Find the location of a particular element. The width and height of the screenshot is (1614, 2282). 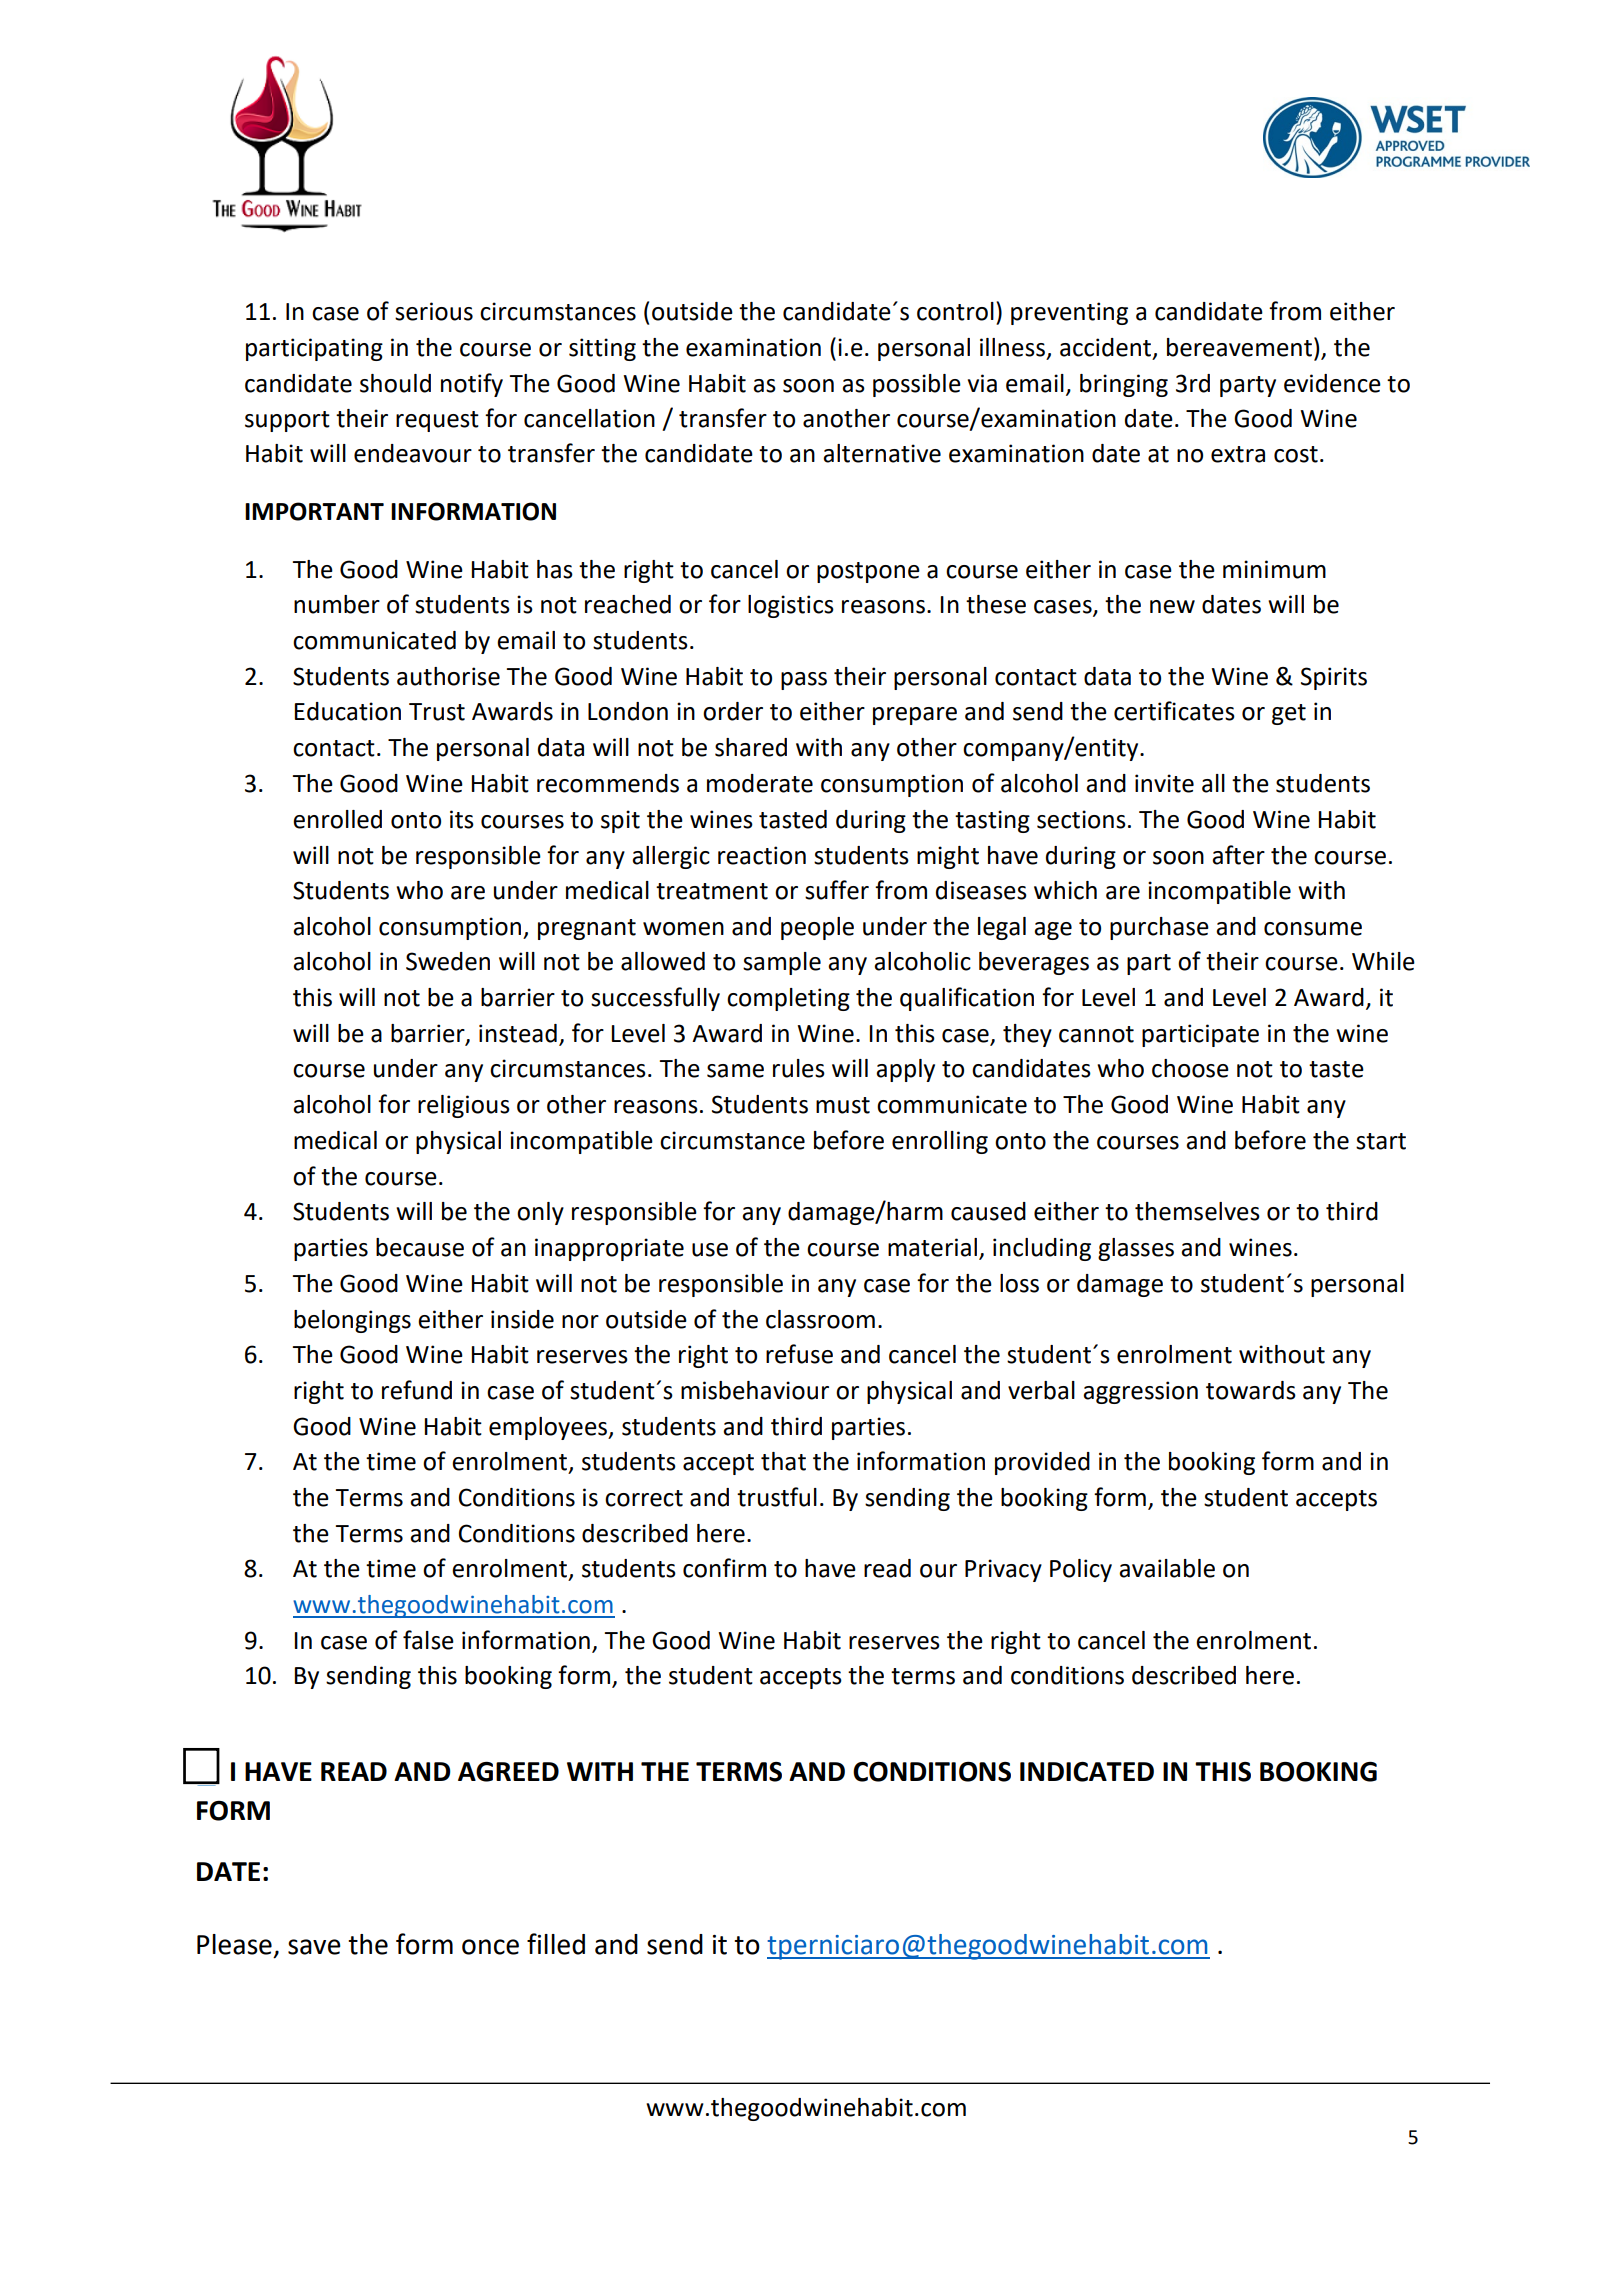

refund is located at coordinates (417, 1390).
